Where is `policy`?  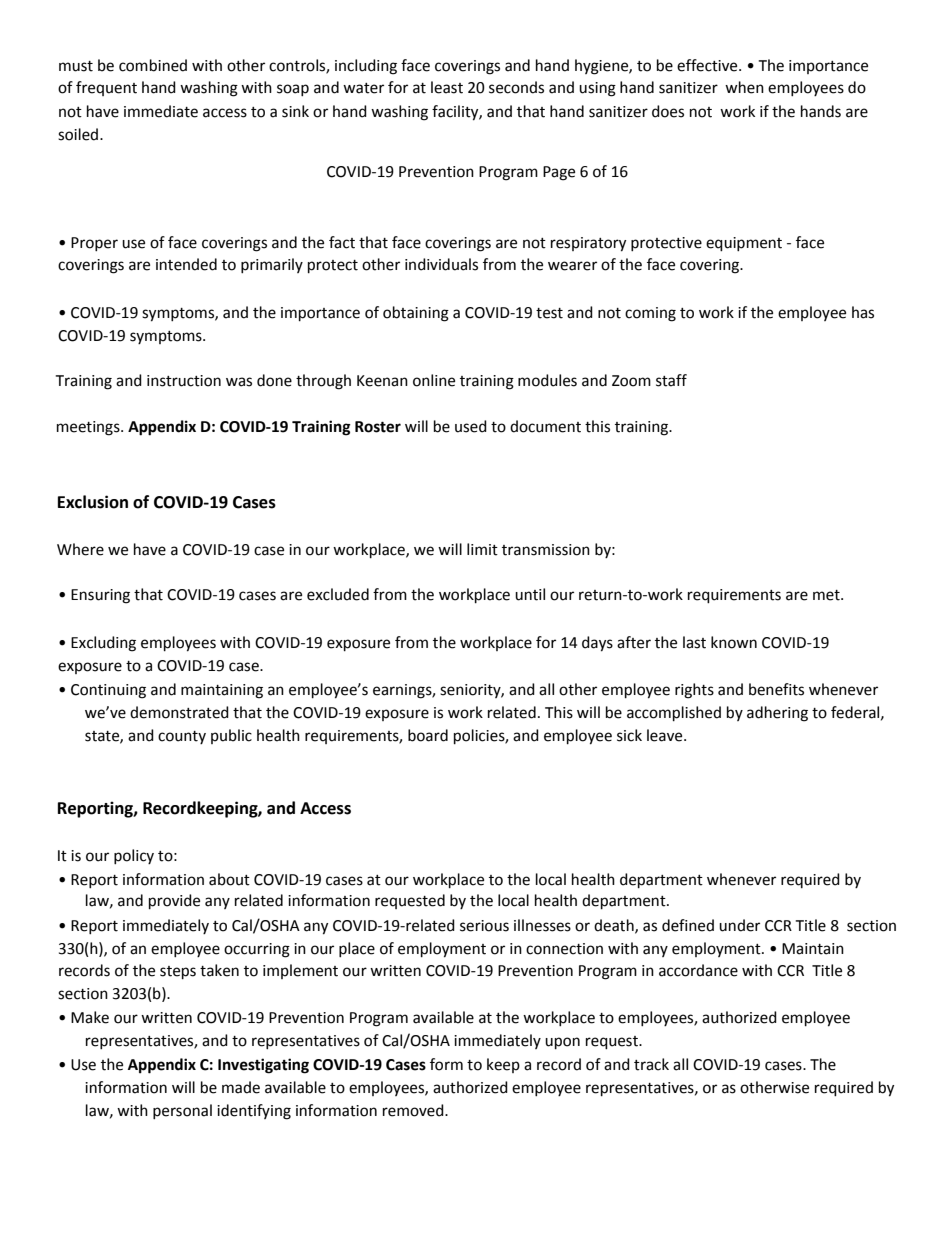 policy is located at coordinates (134, 856).
